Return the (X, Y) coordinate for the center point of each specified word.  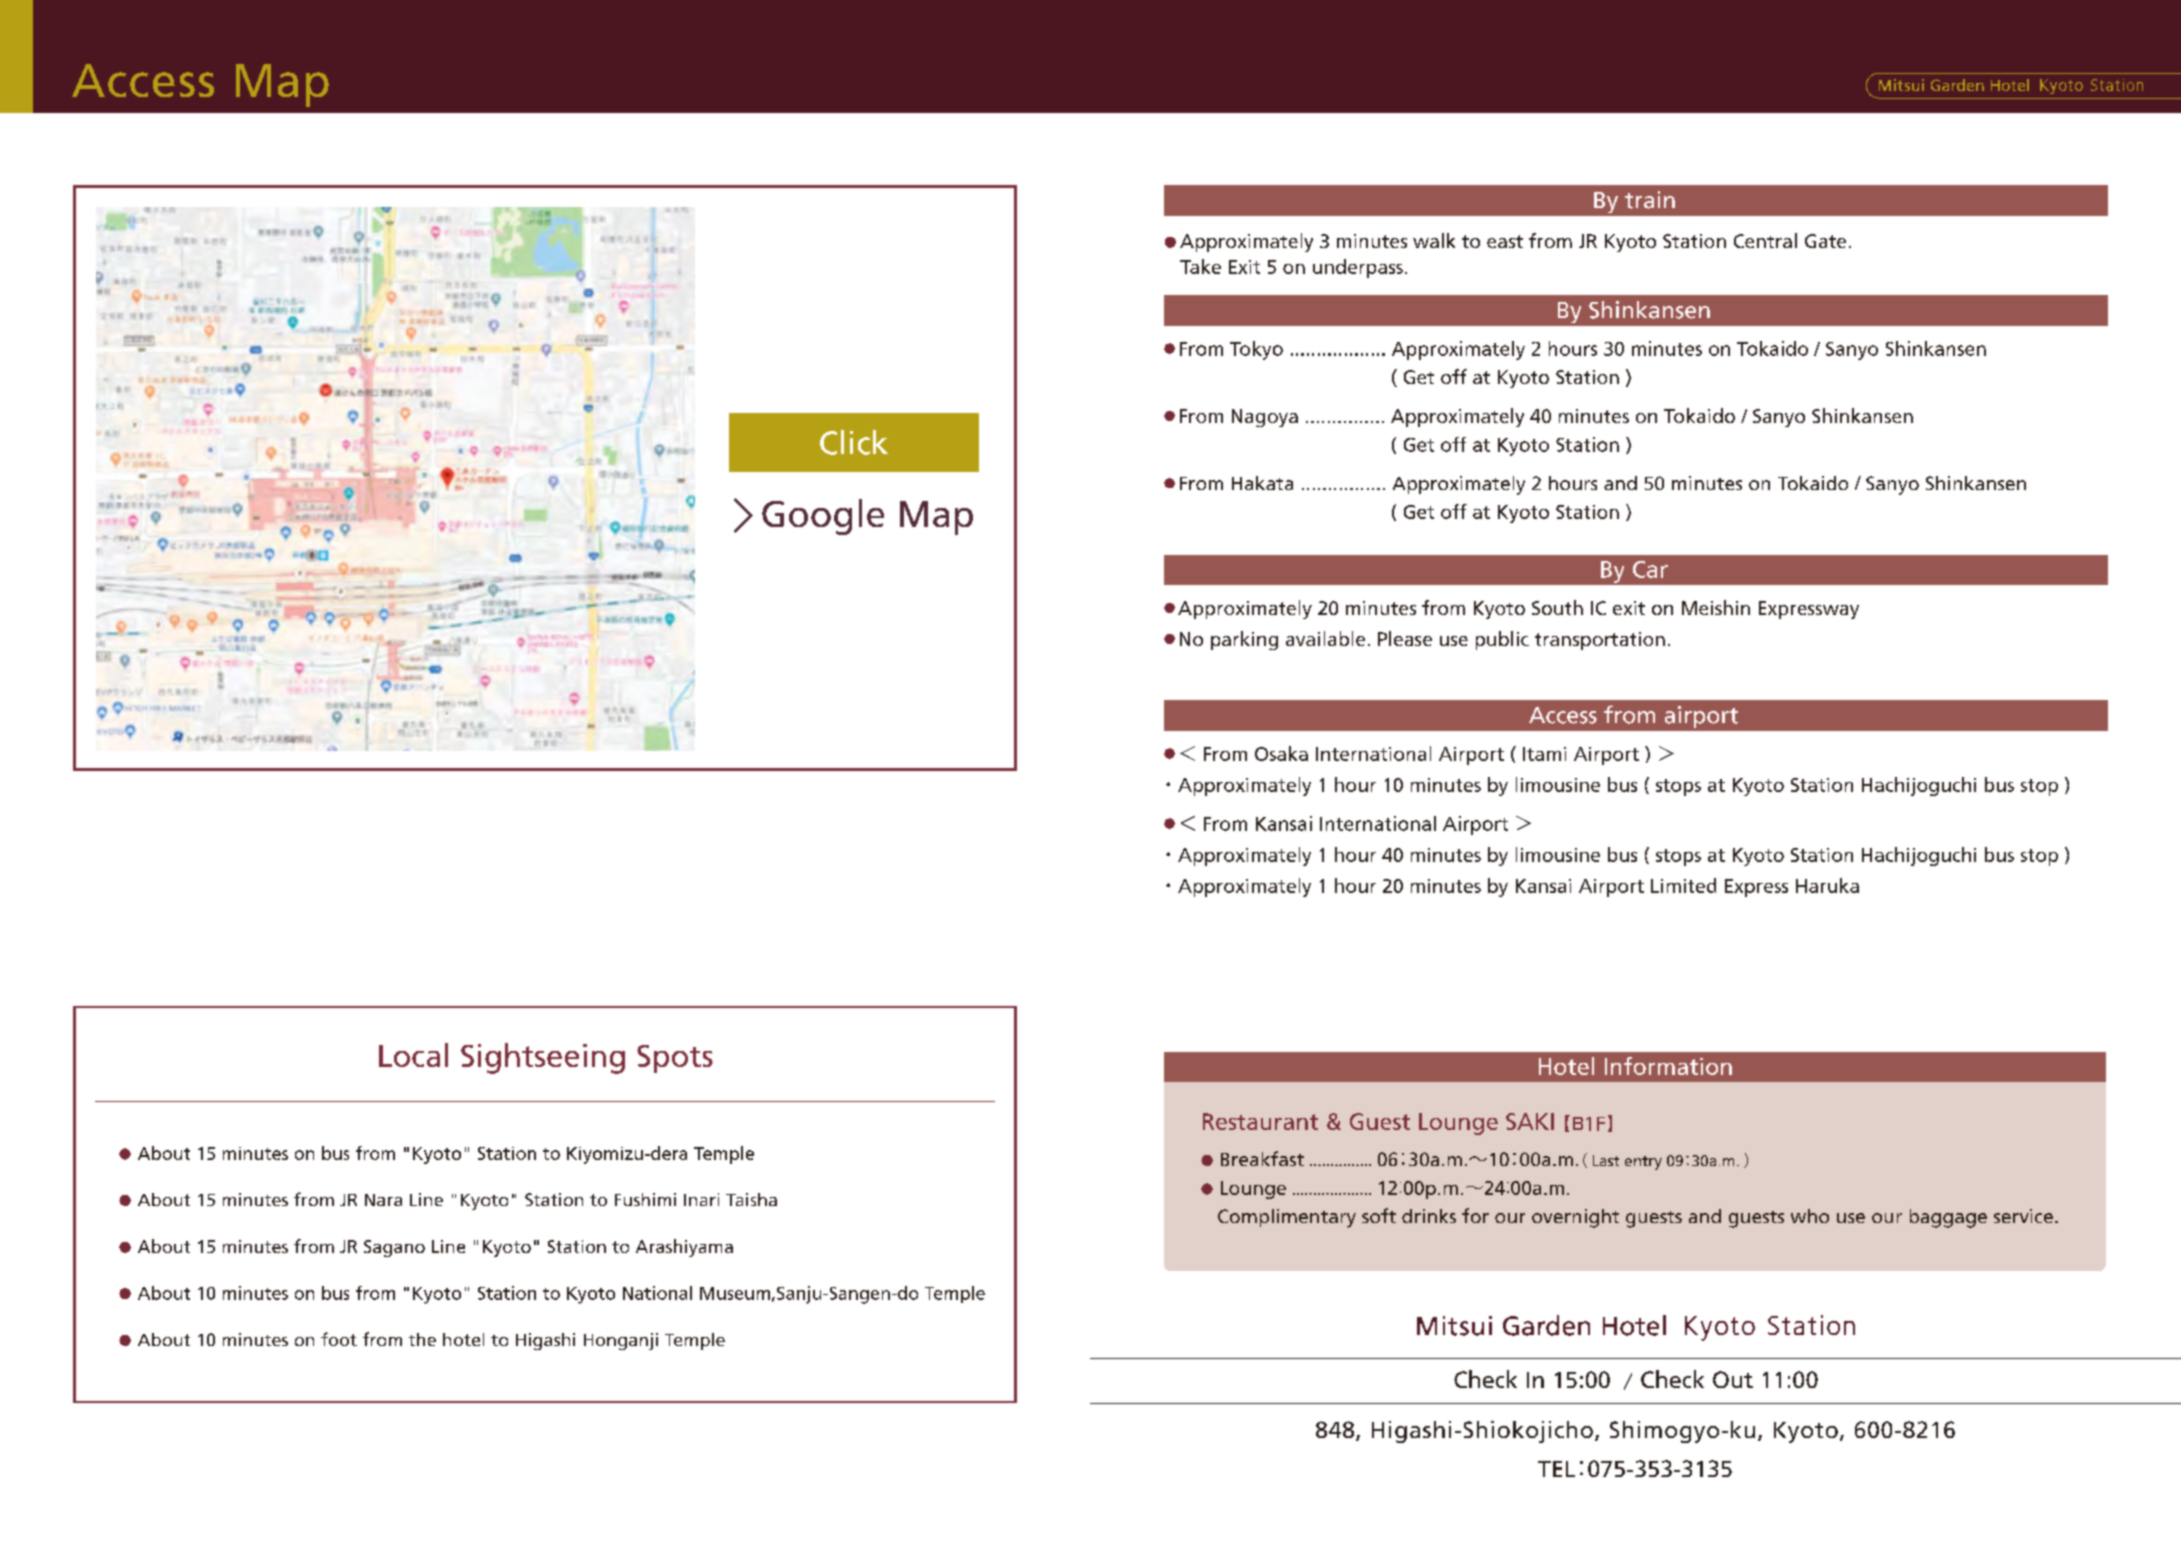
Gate (1825, 241)
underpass (1358, 268)
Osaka (1281, 753)
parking (1244, 640)
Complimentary (1287, 1218)
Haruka (1827, 885)
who (1810, 1216)
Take (1200, 266)
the (422, 1339)
